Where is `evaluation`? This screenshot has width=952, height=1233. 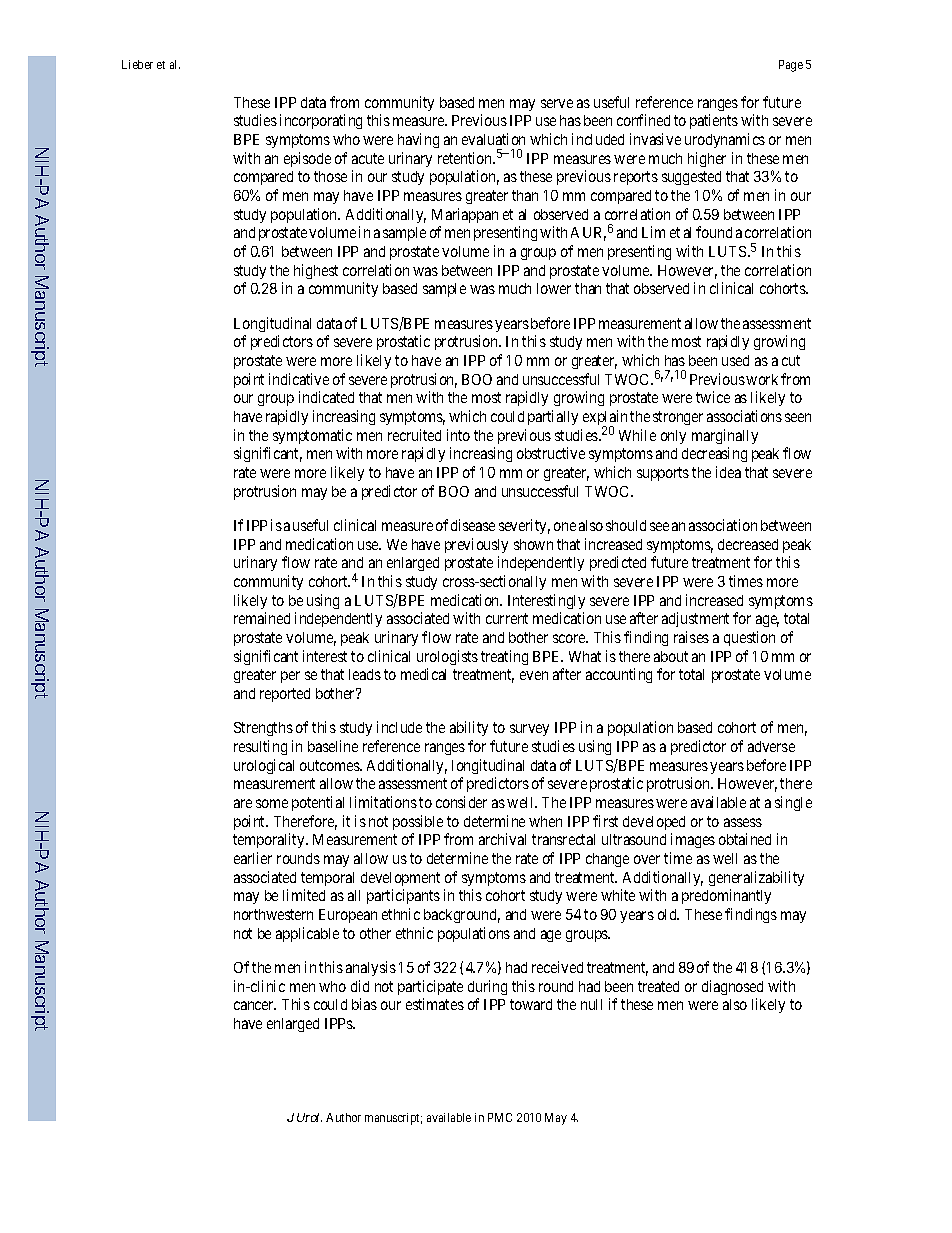
evaluation is located at coordinates (493, 139).
